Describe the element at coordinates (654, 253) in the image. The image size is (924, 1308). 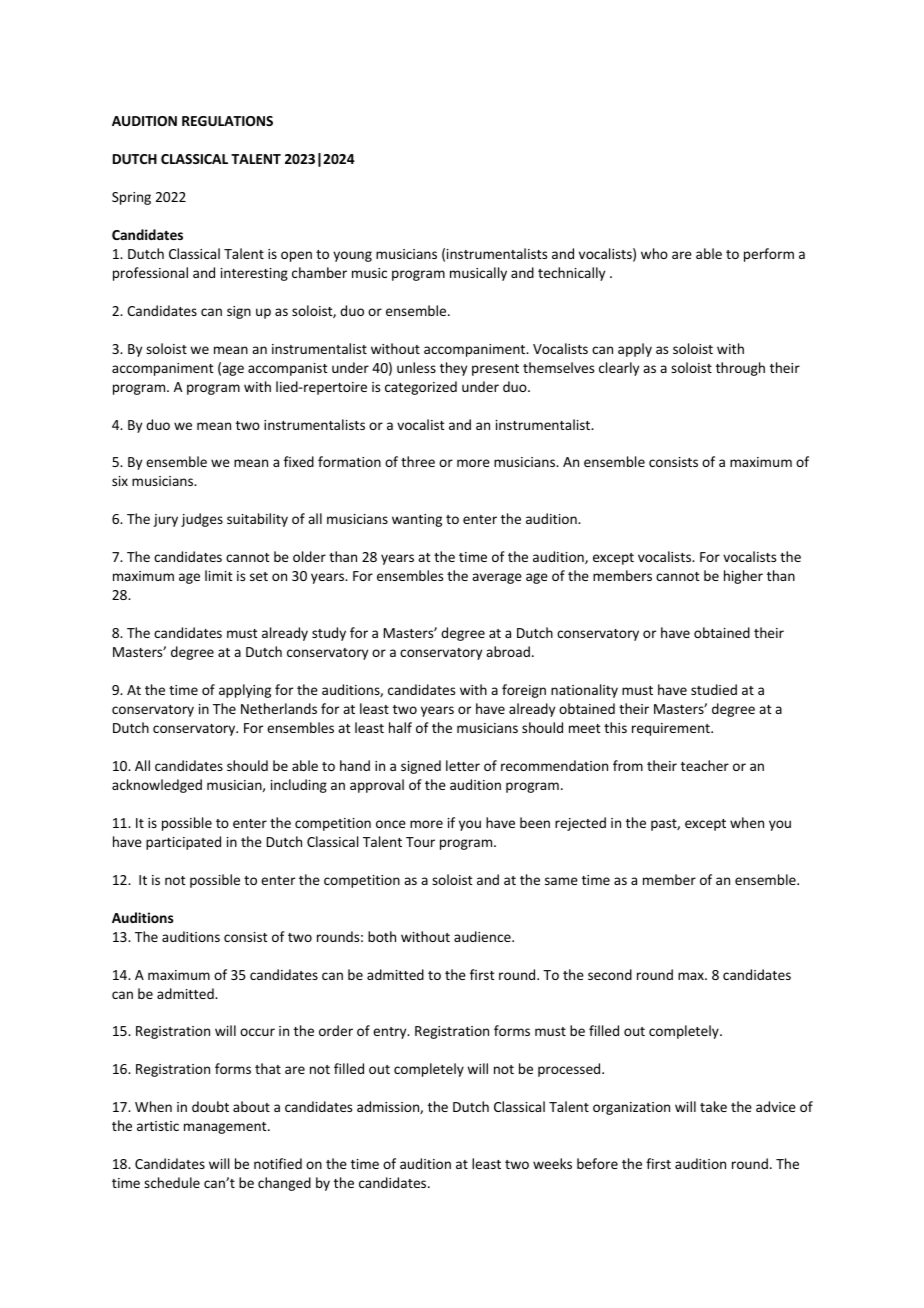
I see `who` at that location.
